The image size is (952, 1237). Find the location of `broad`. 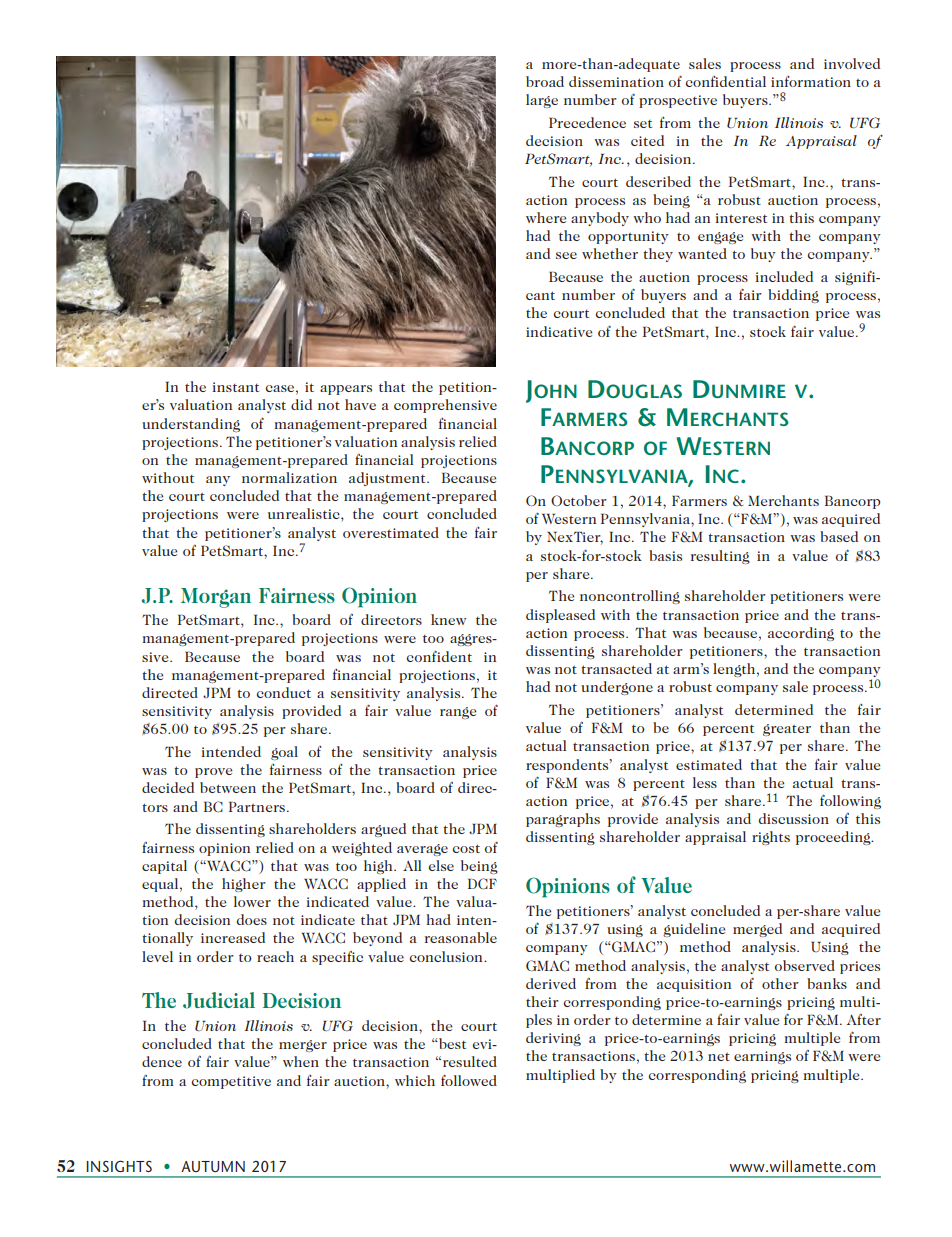

broad is located at coordinates (545, 81).
